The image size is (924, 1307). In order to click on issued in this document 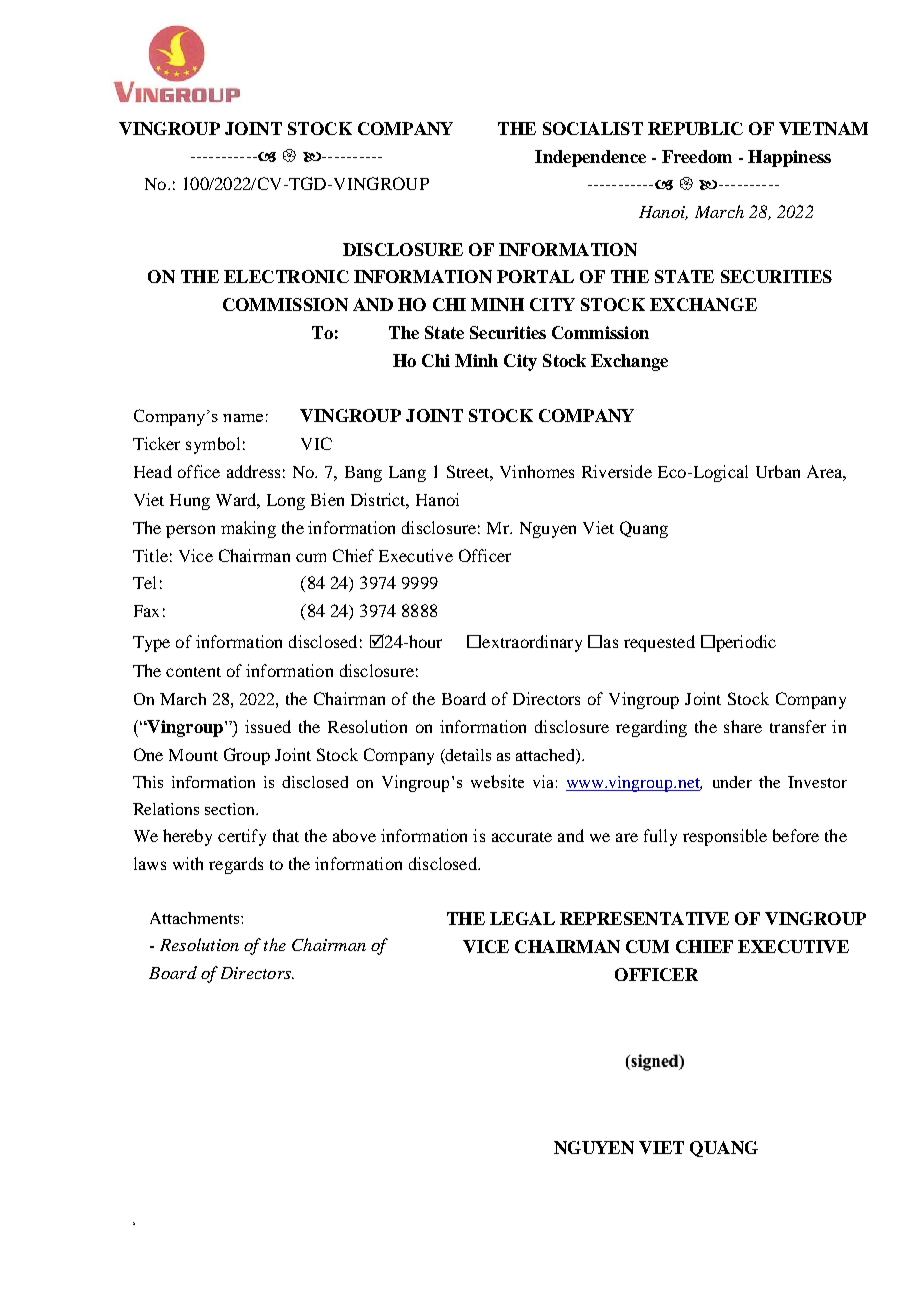, I will do `click(268, 726)`.
